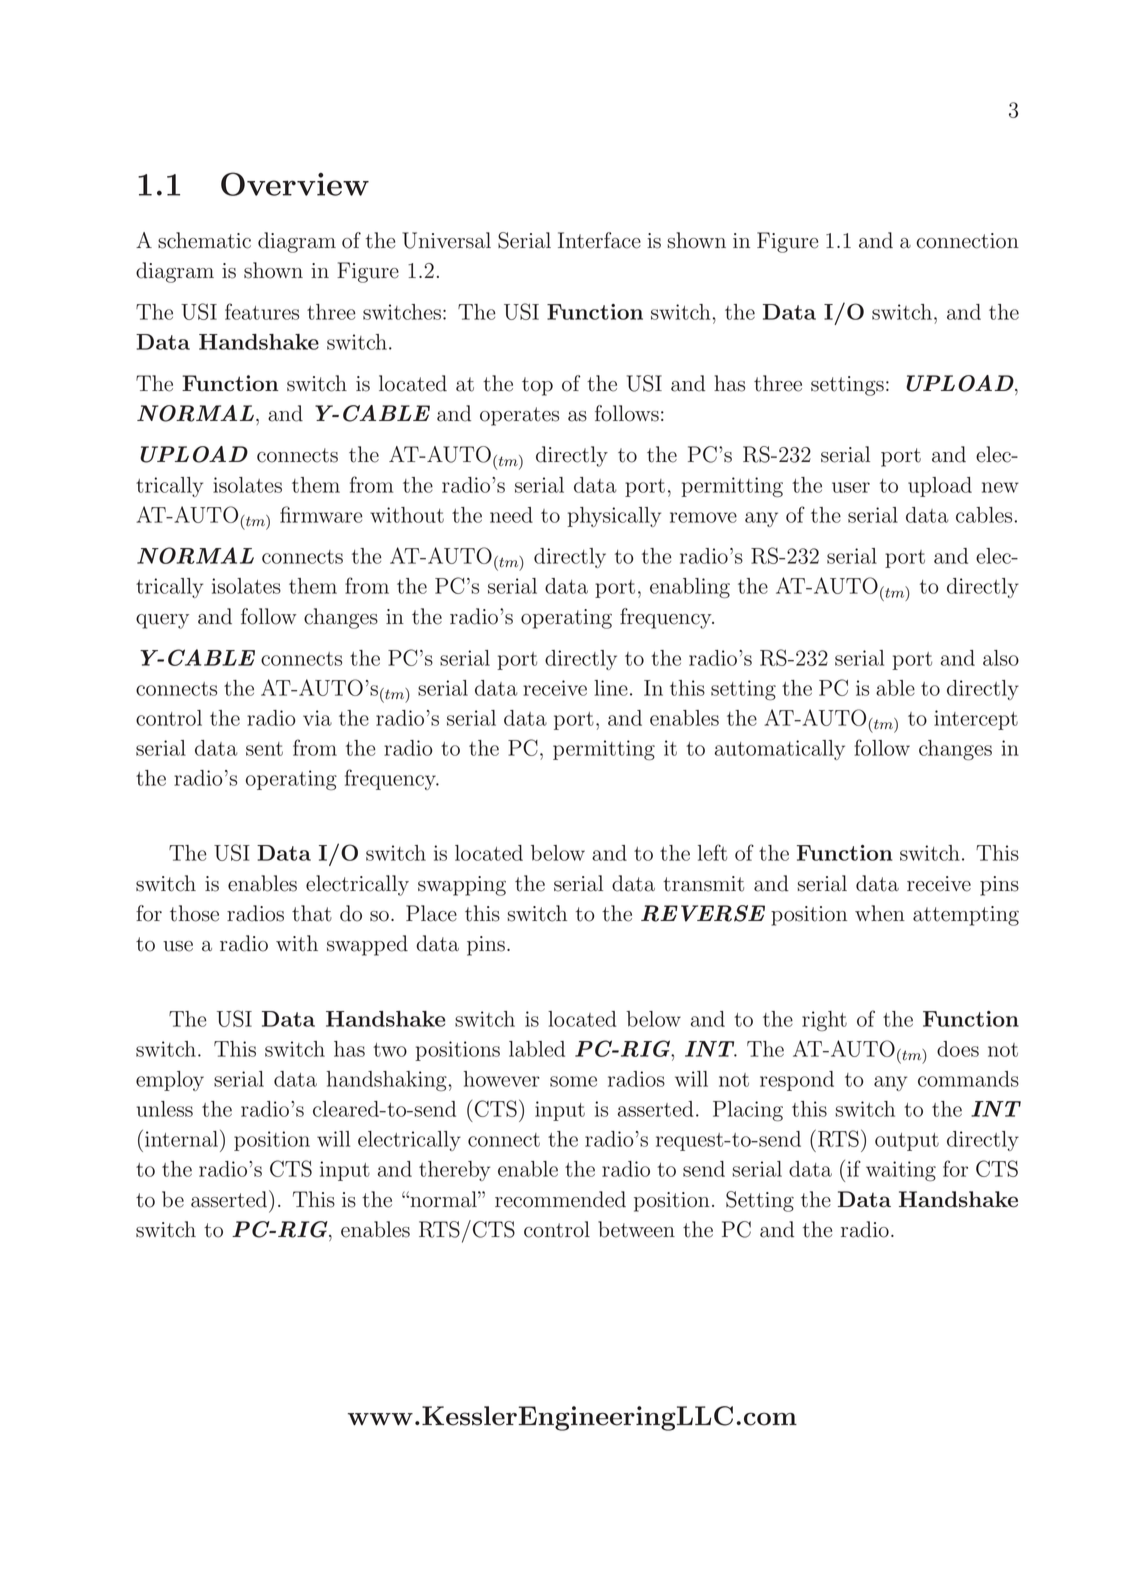 The image size is (1123, 1589). What do you see at coordinates (851, 487) in the screenshot?
I see `user` at bounding box center [851, 487].
